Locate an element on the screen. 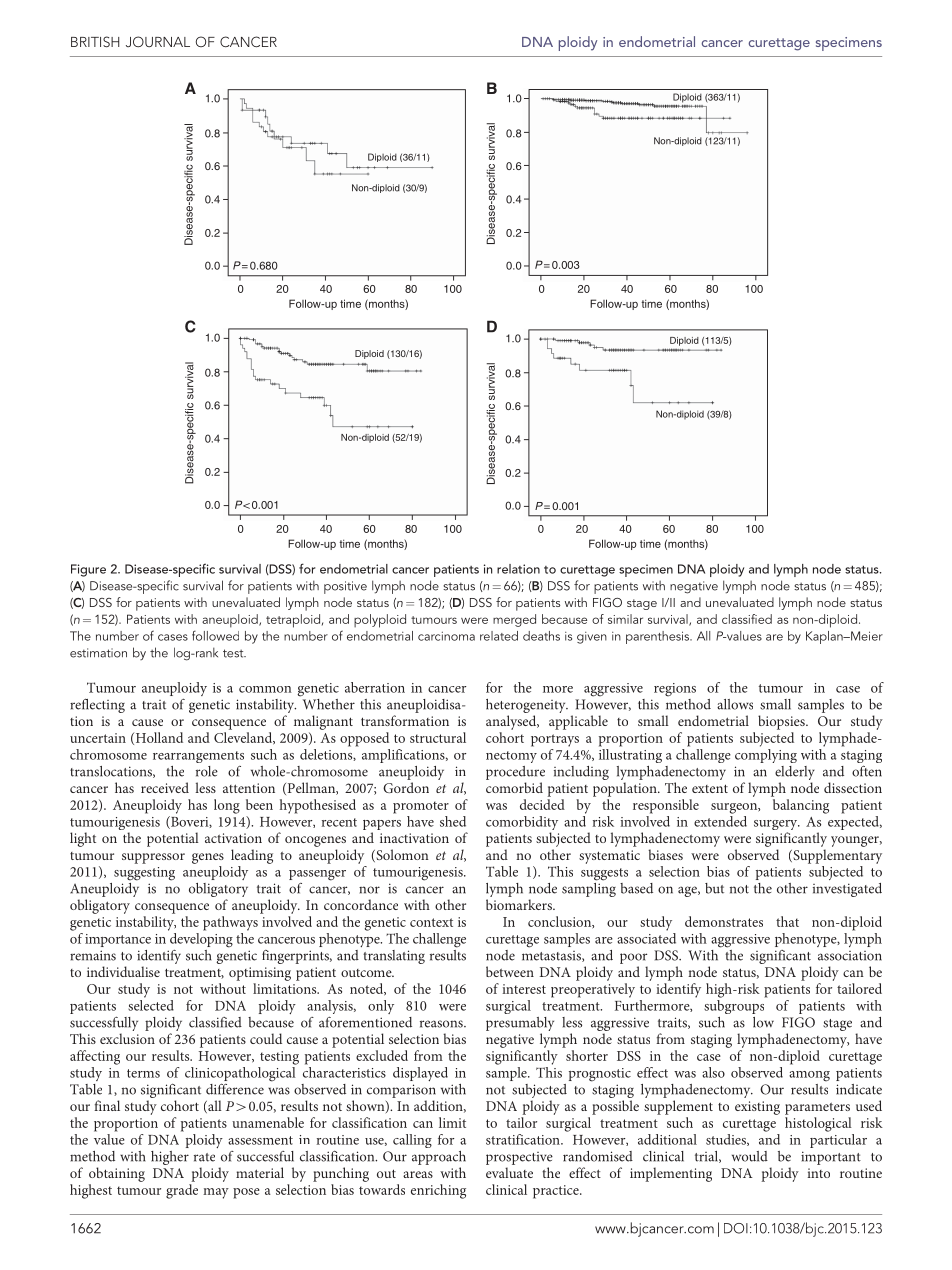 This screenshot has width=952, height=1270. JOURNAL is located at coordinates (158, 41).
